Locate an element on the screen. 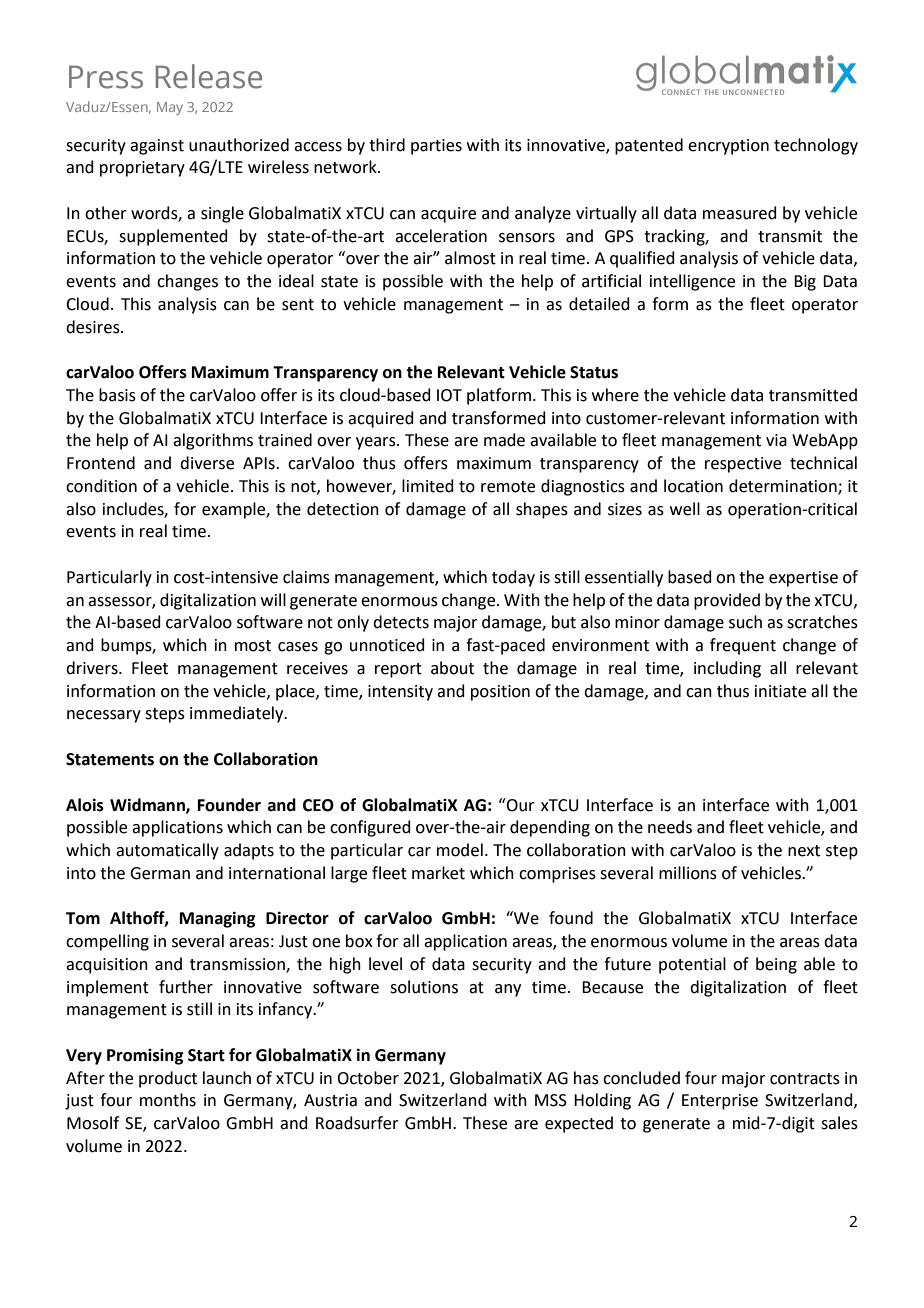 The height and width of the screenshot is (1308, 924). made is located at coordinates (504, 440).
